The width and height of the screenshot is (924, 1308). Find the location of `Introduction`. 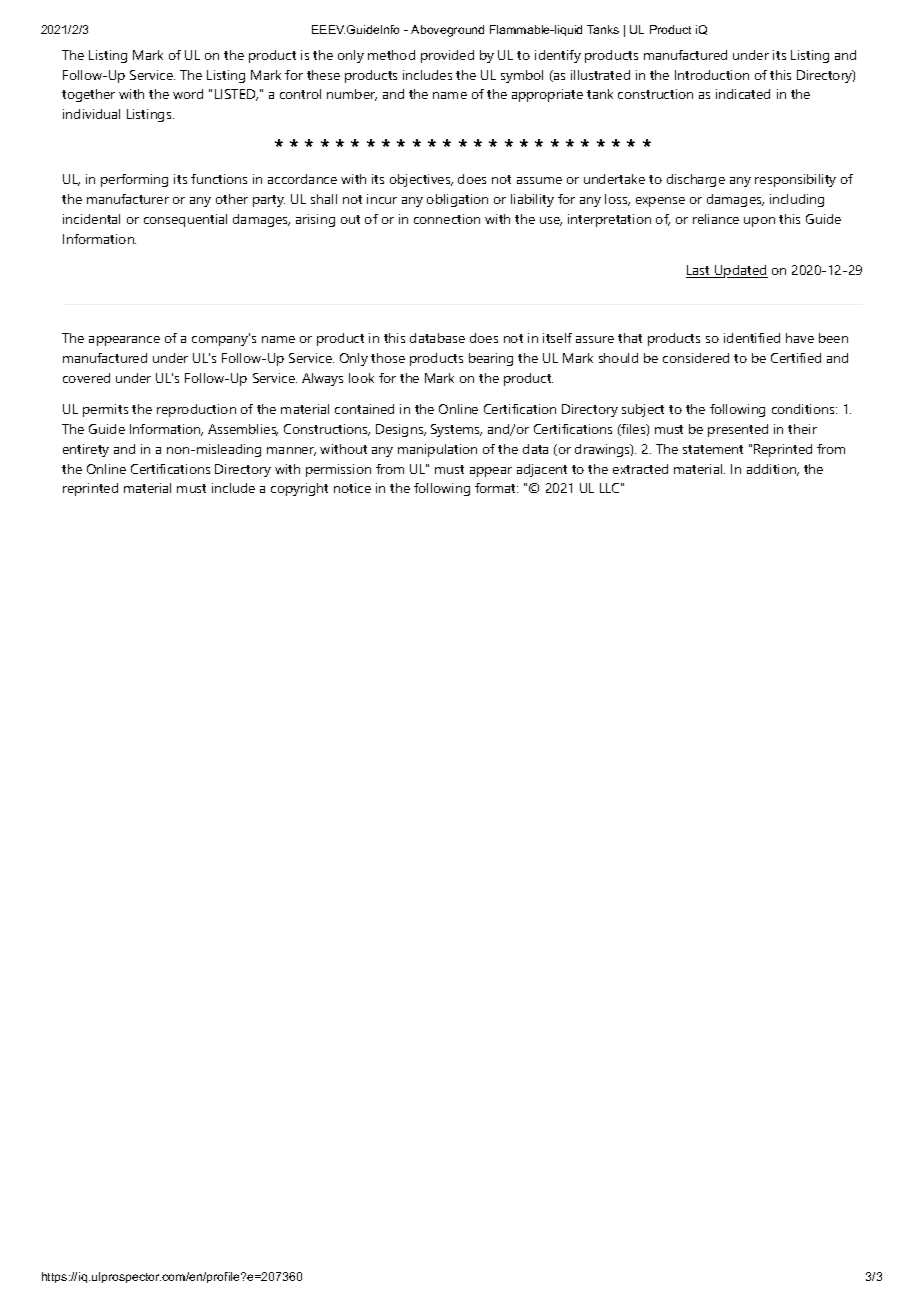

Introduction is located at coordinates (712, 75).
